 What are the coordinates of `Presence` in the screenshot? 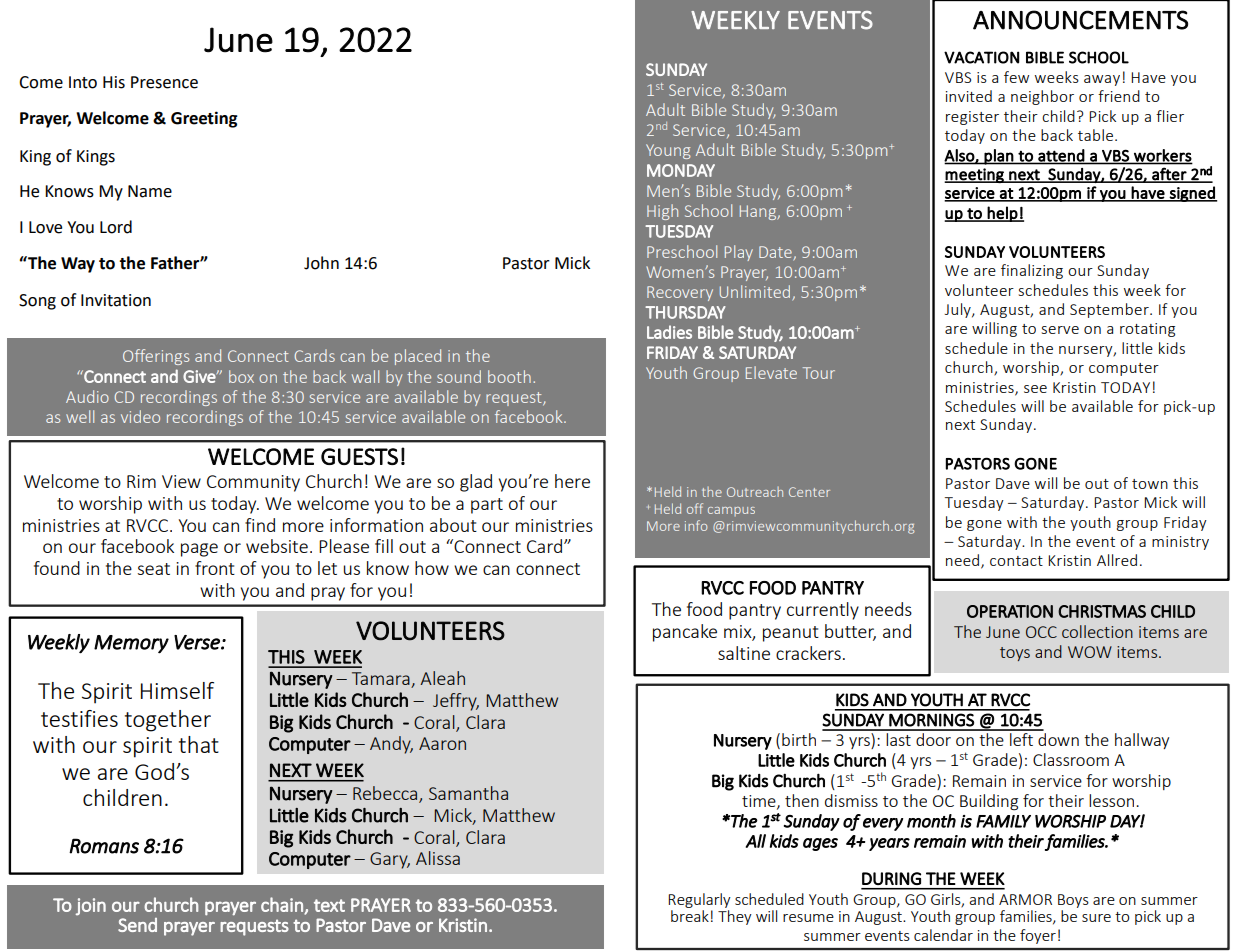 It's located at (164, 82).
